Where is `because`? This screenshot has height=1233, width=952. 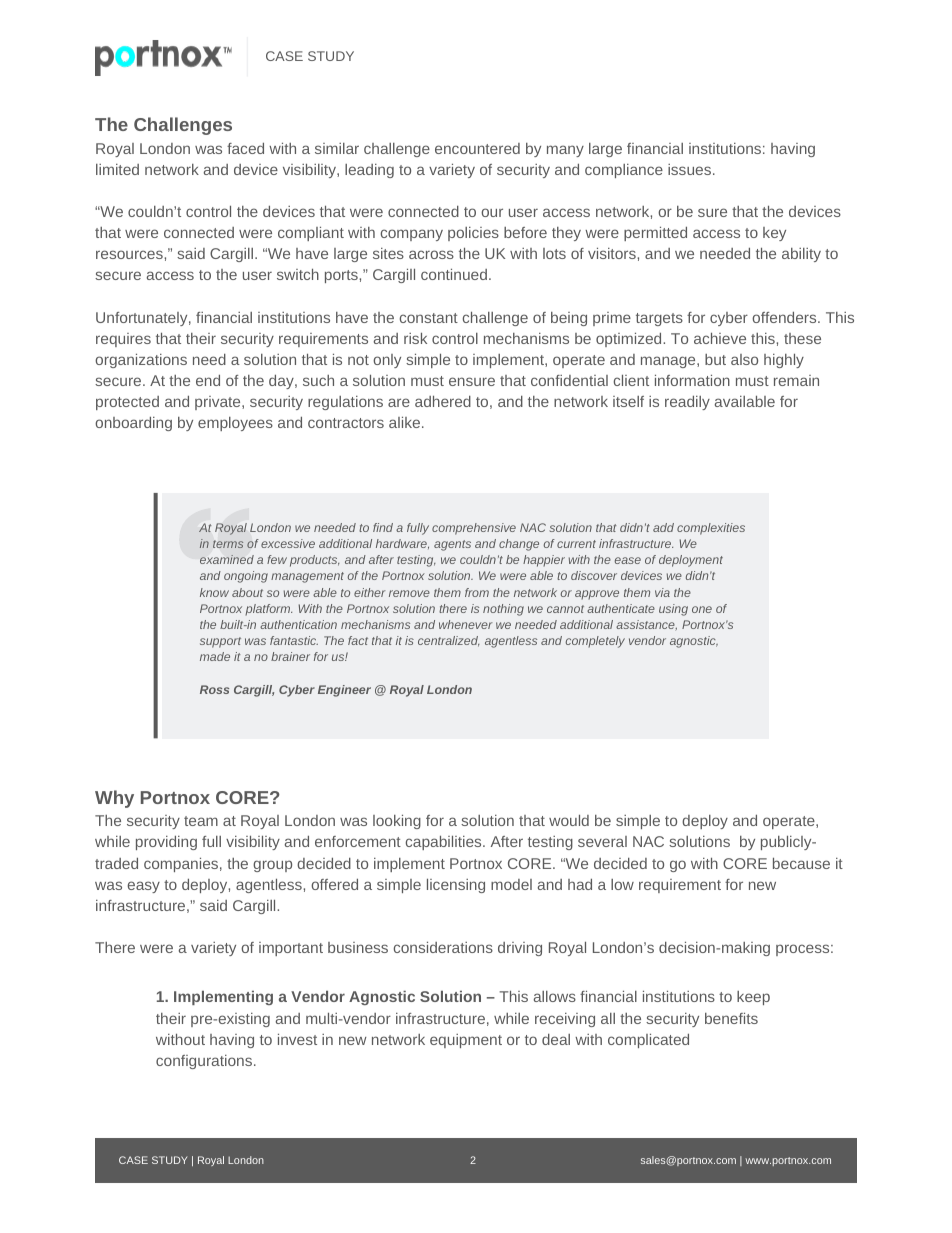 because is located at coordinates (801, 863).
